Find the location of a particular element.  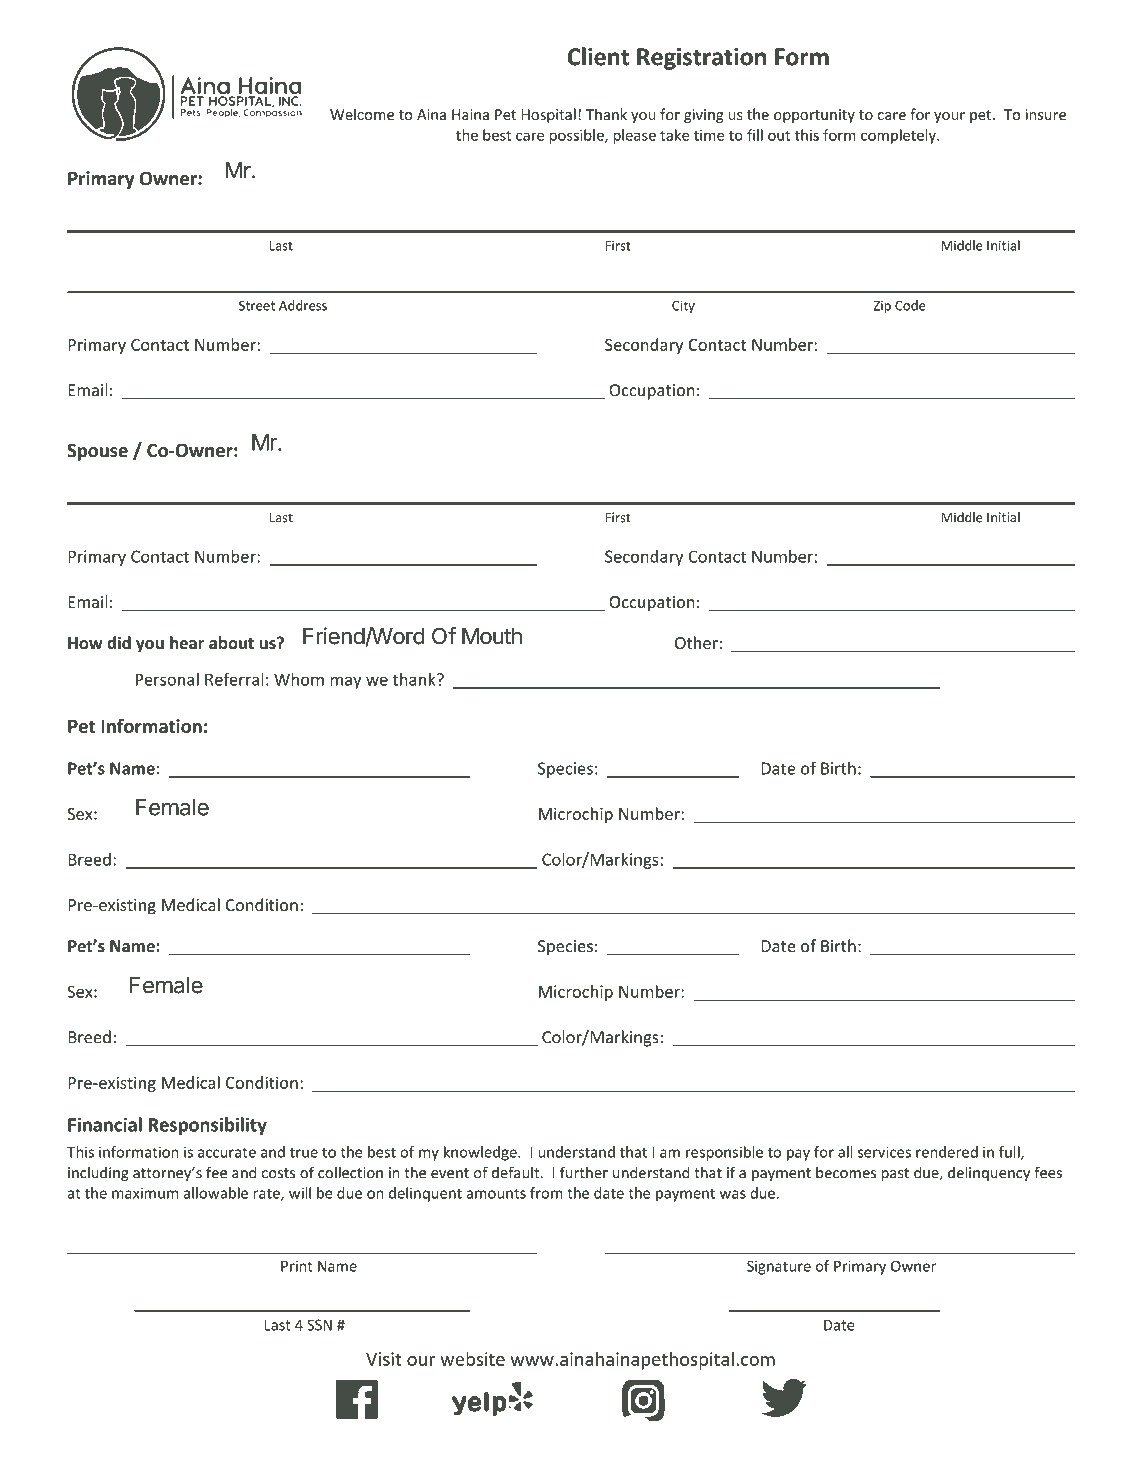

knowledge is located at coordinates (481, 1153).
